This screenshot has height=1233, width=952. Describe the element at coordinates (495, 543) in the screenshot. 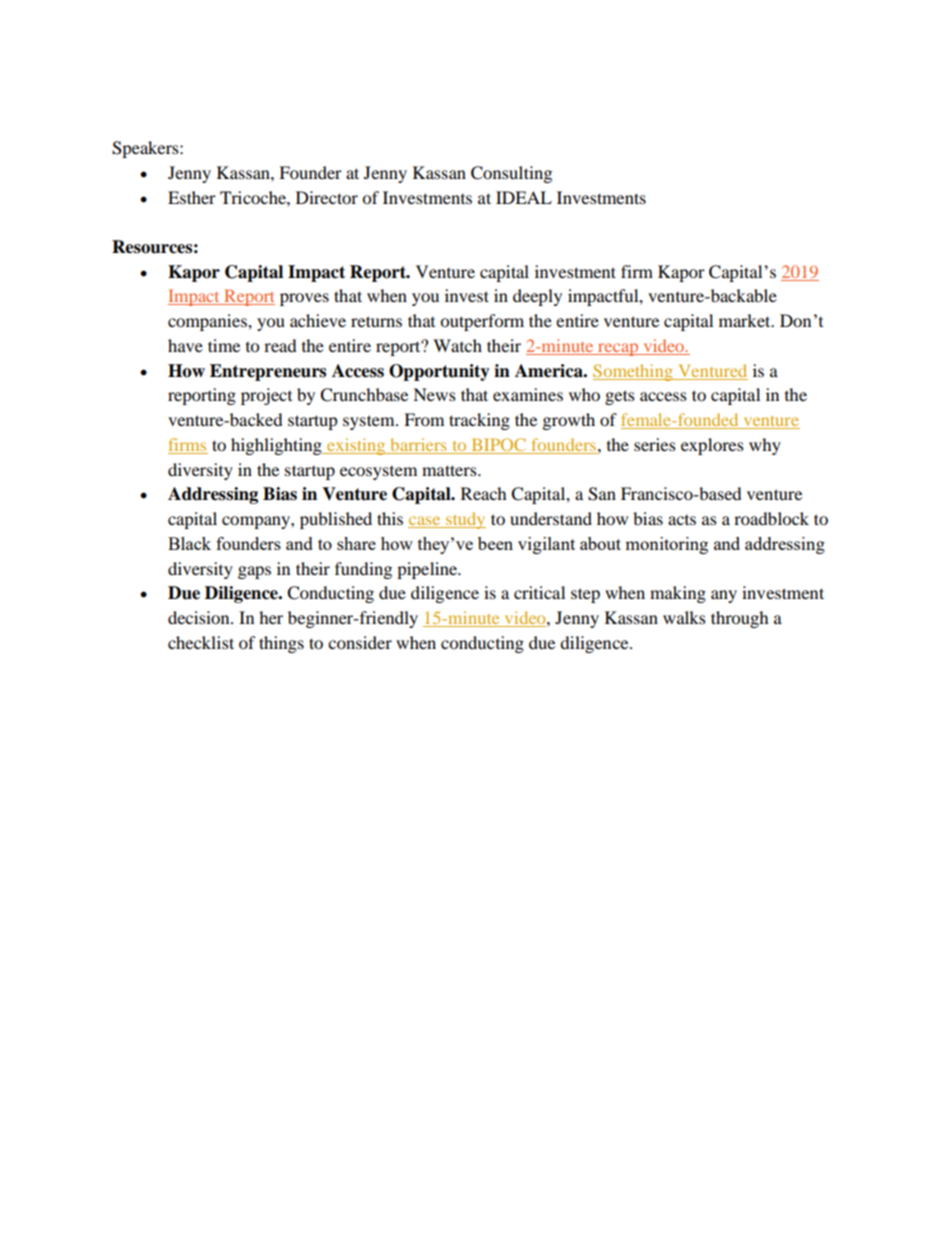

I see `been` at that location.
